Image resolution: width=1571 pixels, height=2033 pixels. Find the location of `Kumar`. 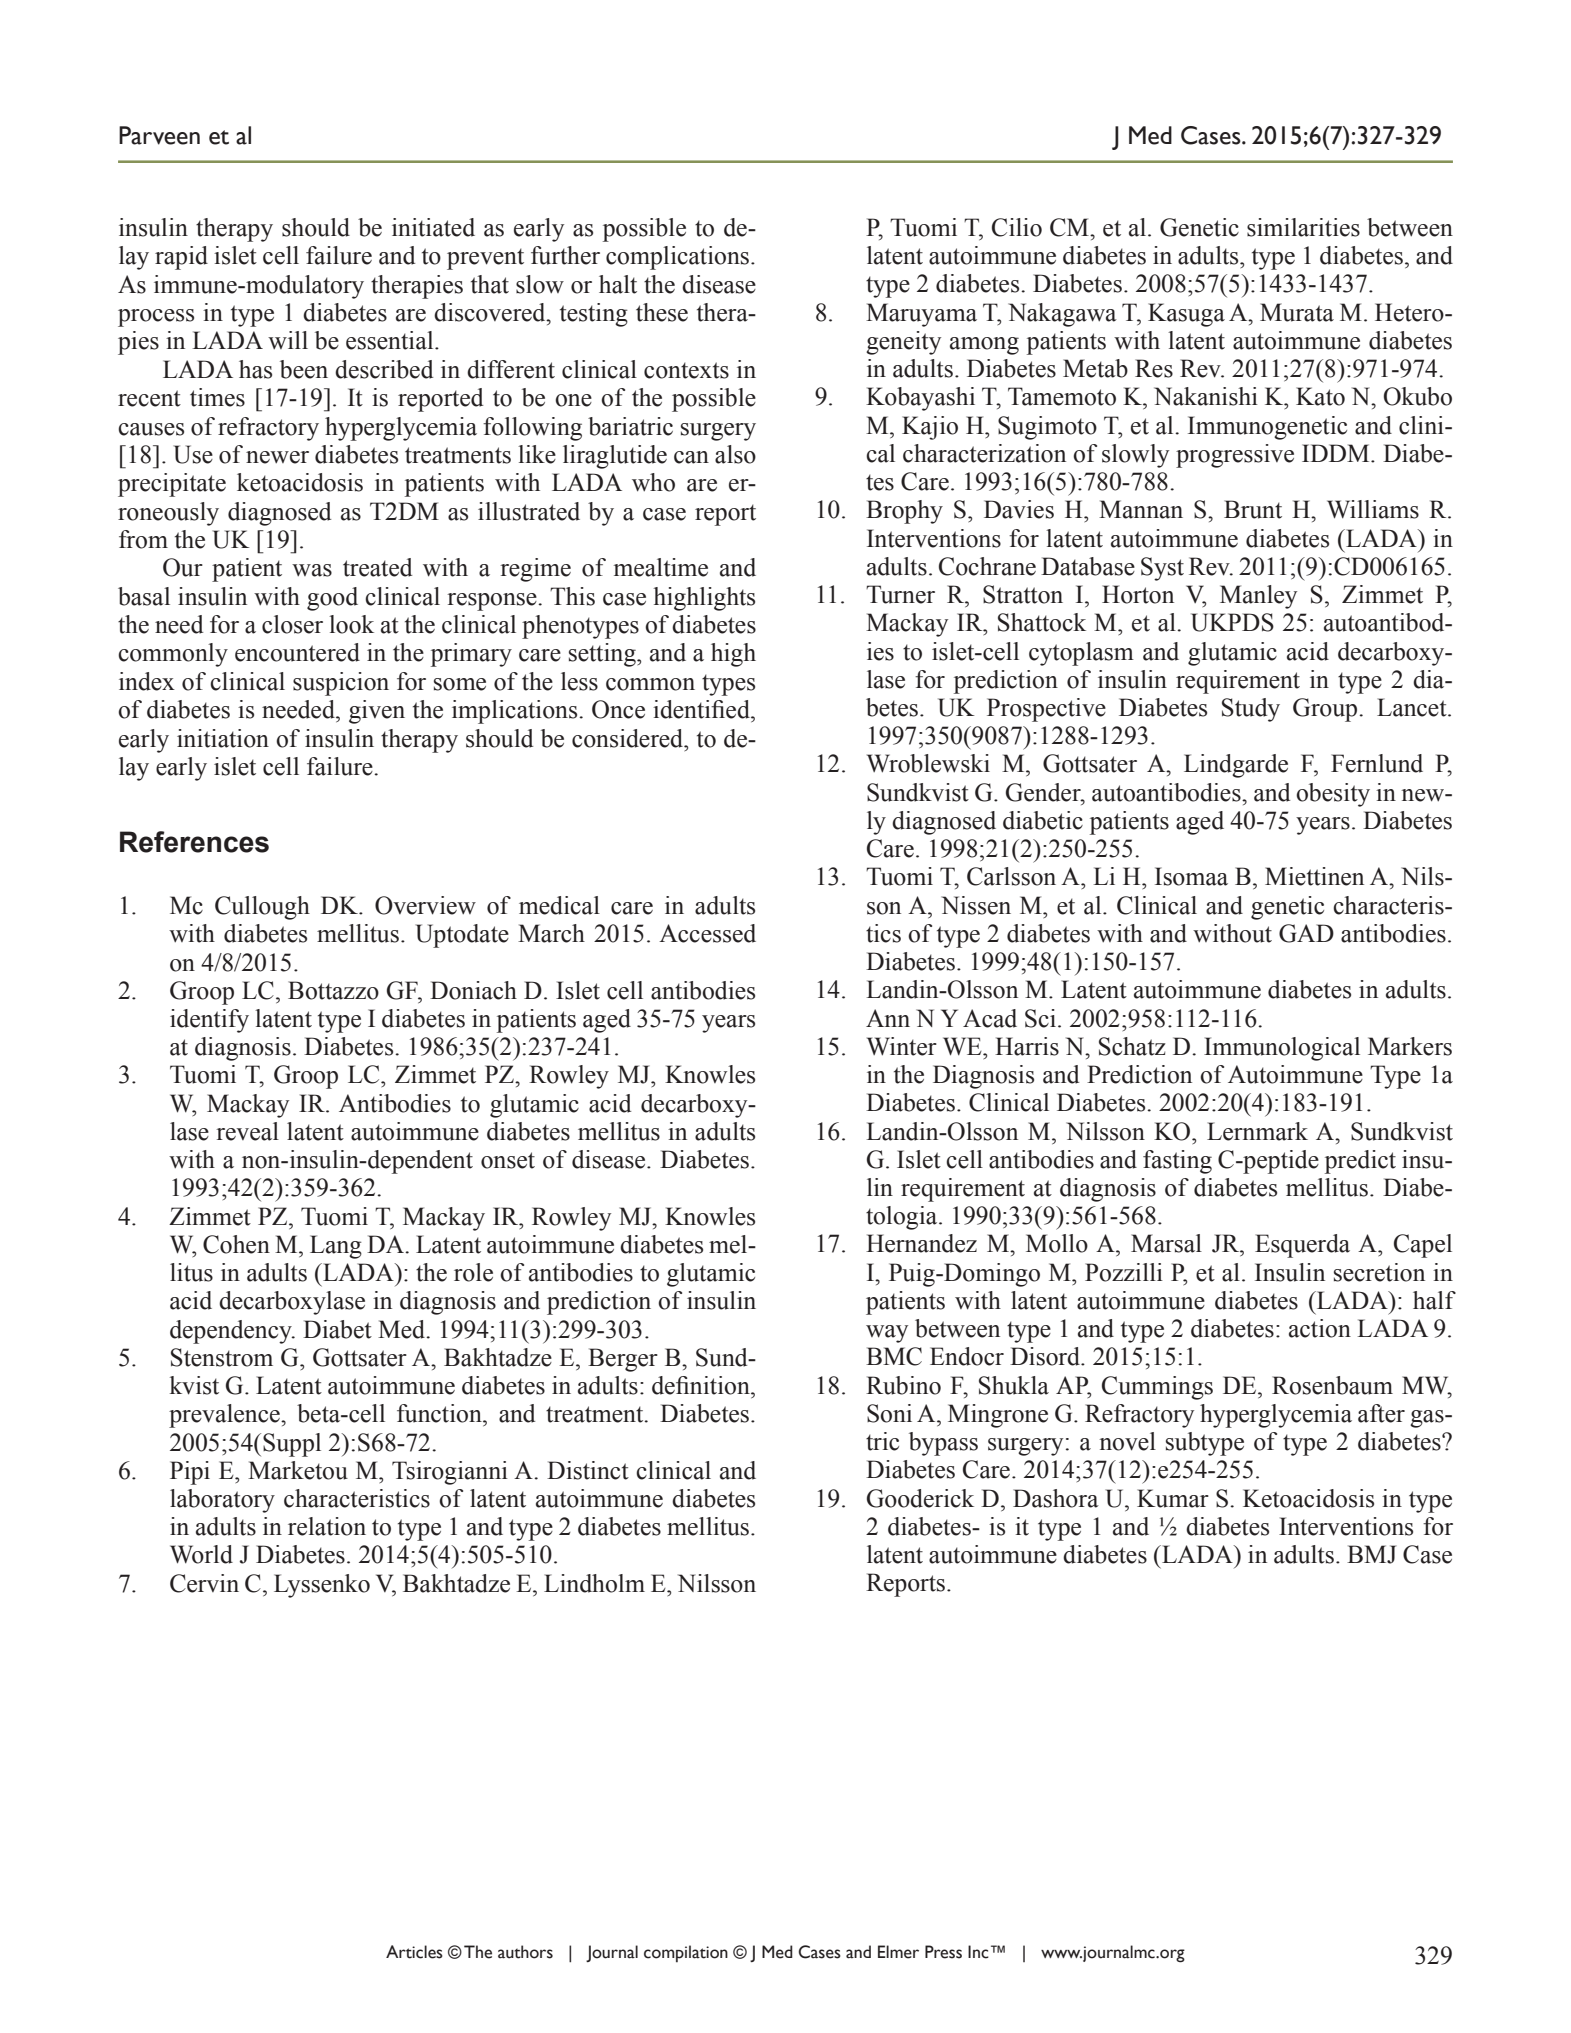

Kumar is located at coordinates (1173, 1498).
